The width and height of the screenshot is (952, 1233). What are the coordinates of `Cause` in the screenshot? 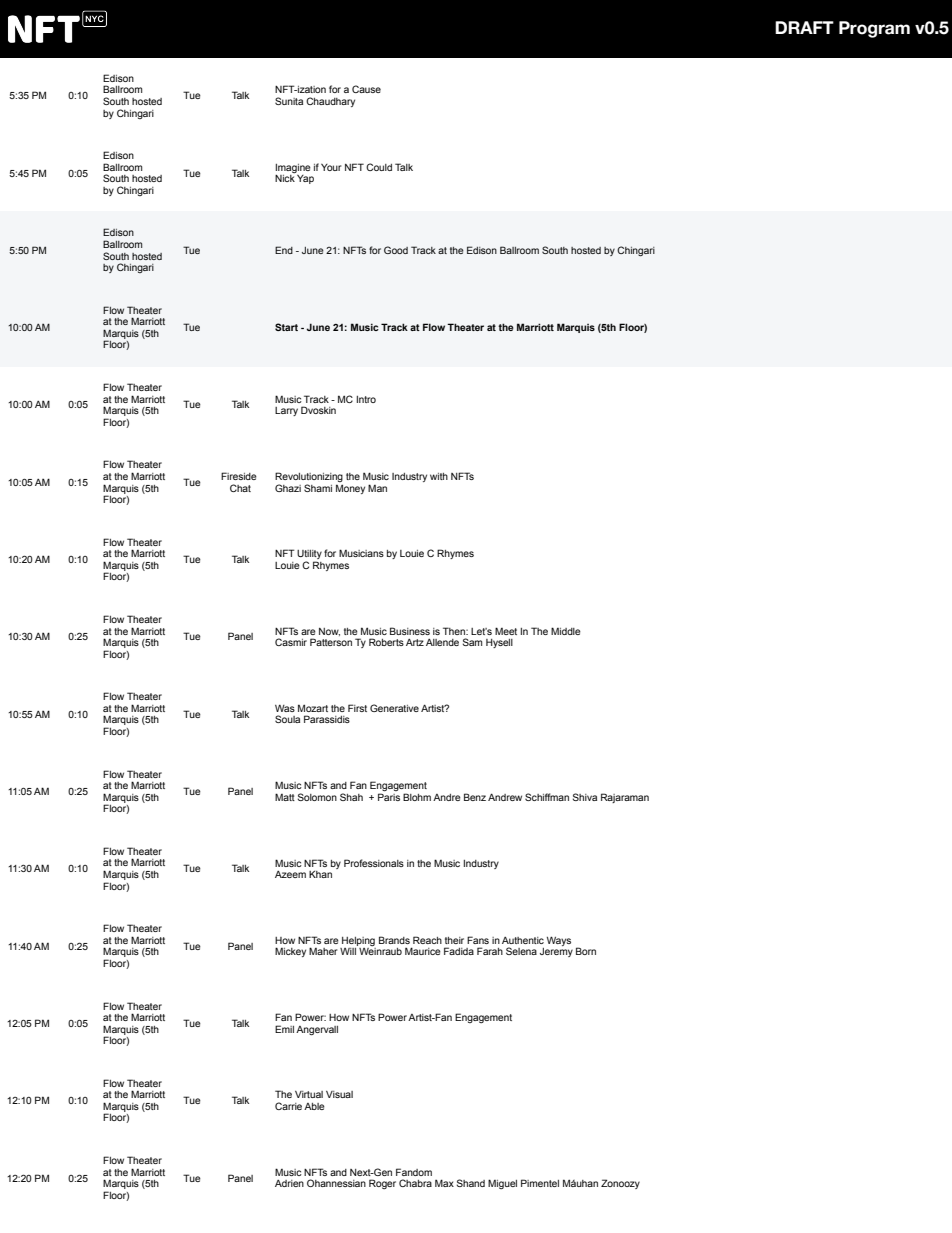 It's located at (366, 89).
